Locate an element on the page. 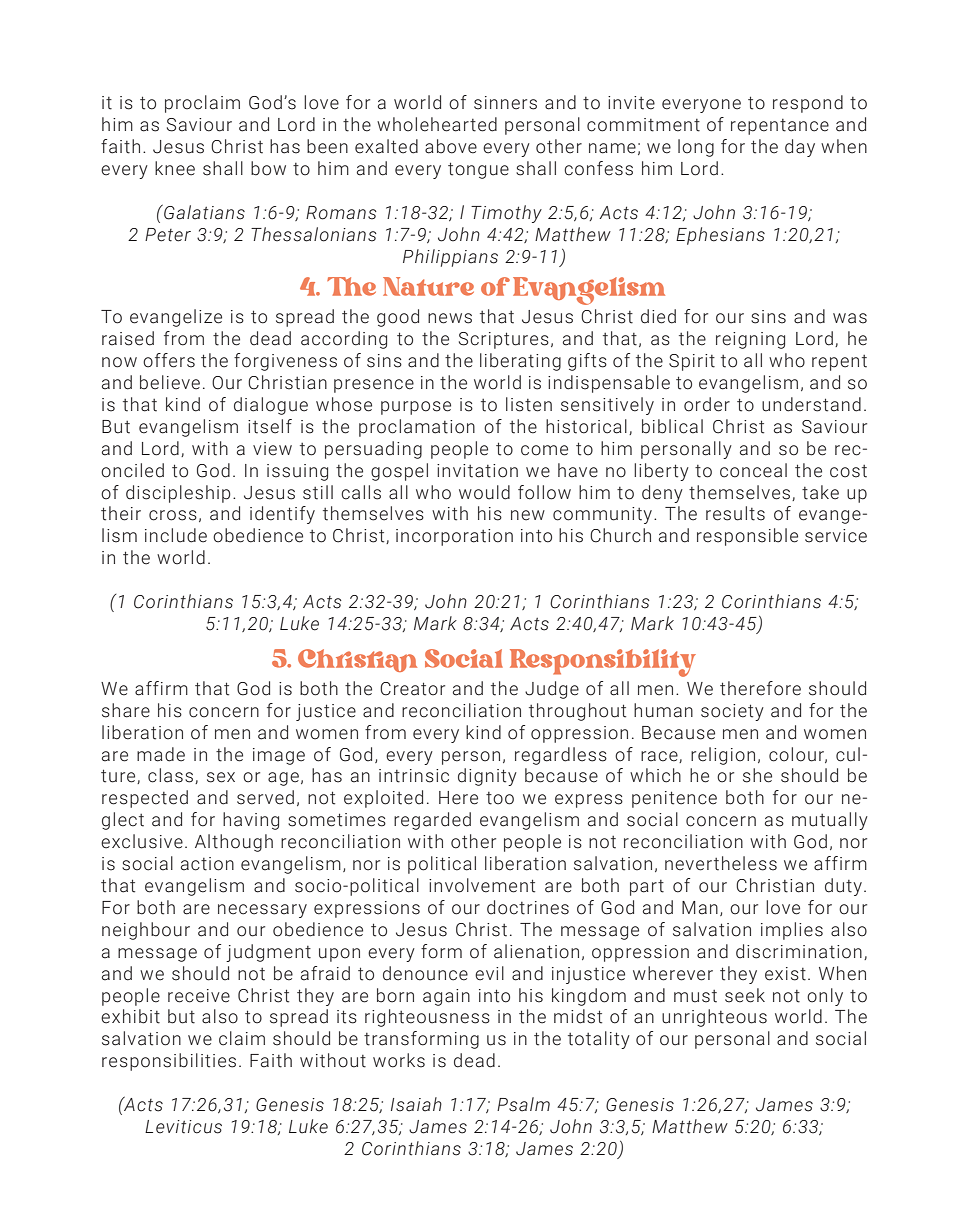 Image resolution: width=958 pixels, height=1232 pixels. cross is located at coordinates (173, 515).
